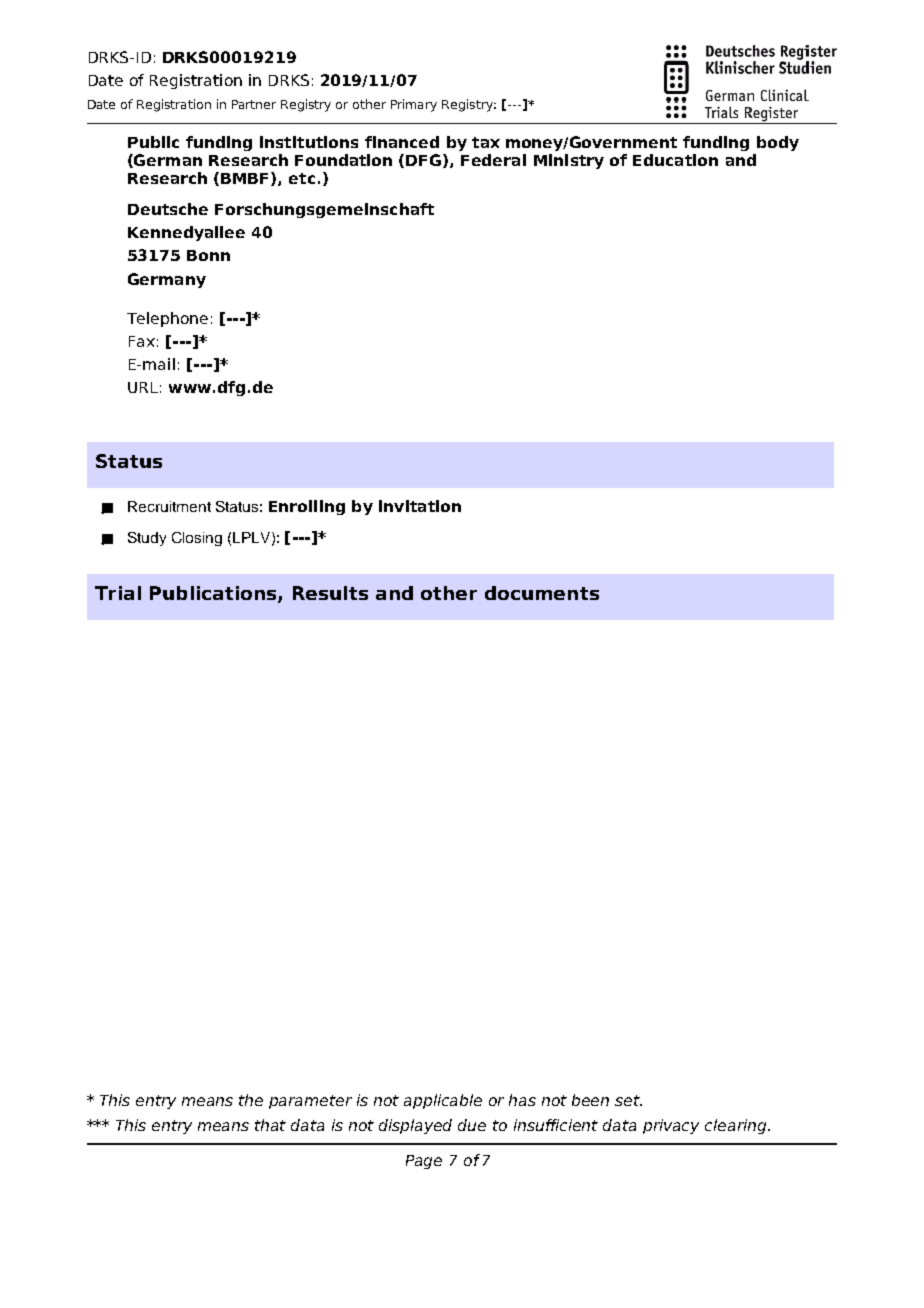 Image resolution: width=924 pixels, height=1308 pixels. Describe the element at coordinates (254, 104) in the screenshot. I see `Partner` at that location.
